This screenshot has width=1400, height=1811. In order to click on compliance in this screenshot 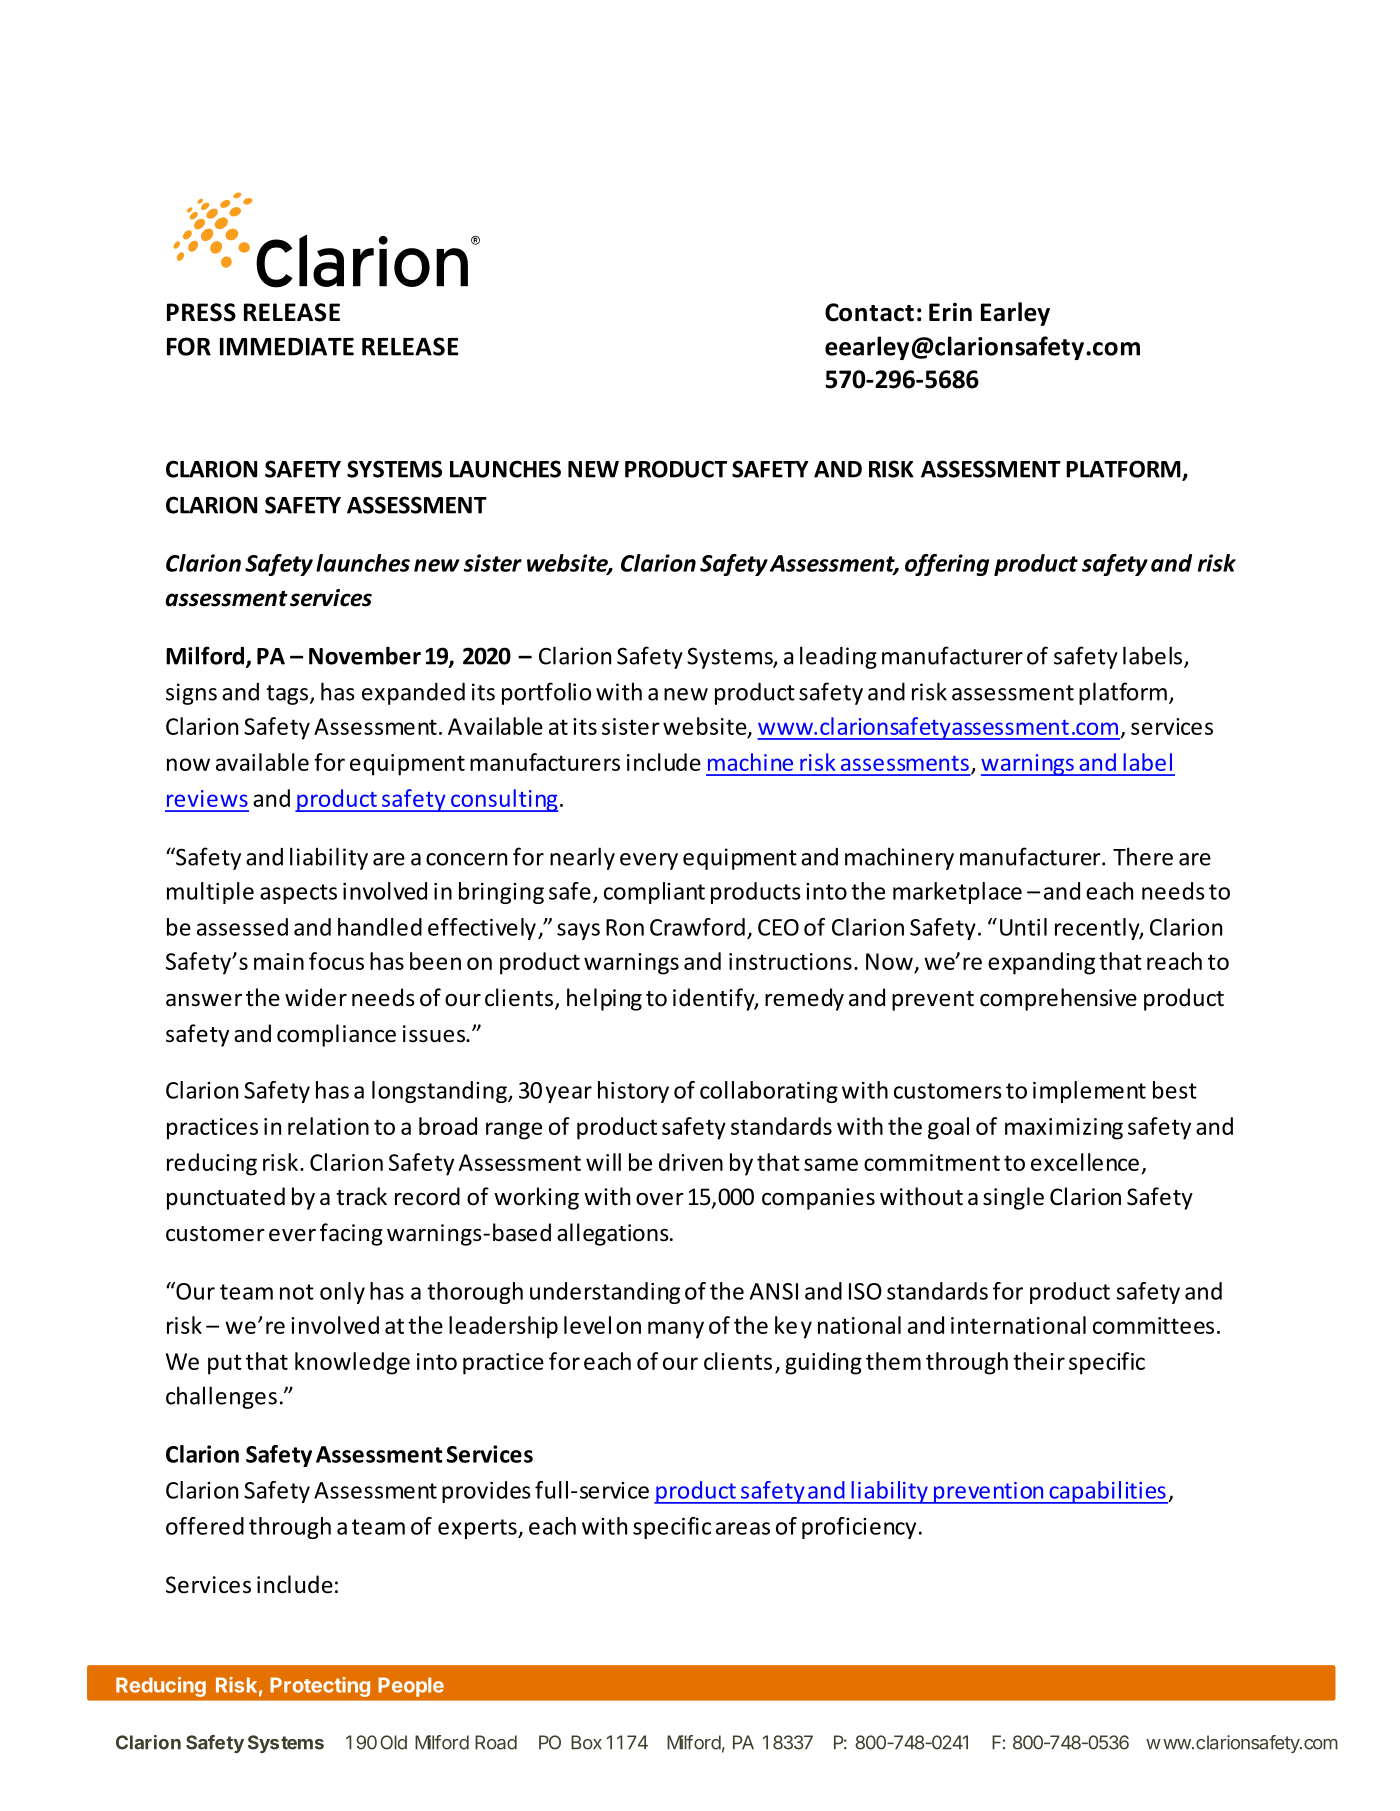, I will do `click(336, 1035)`.
